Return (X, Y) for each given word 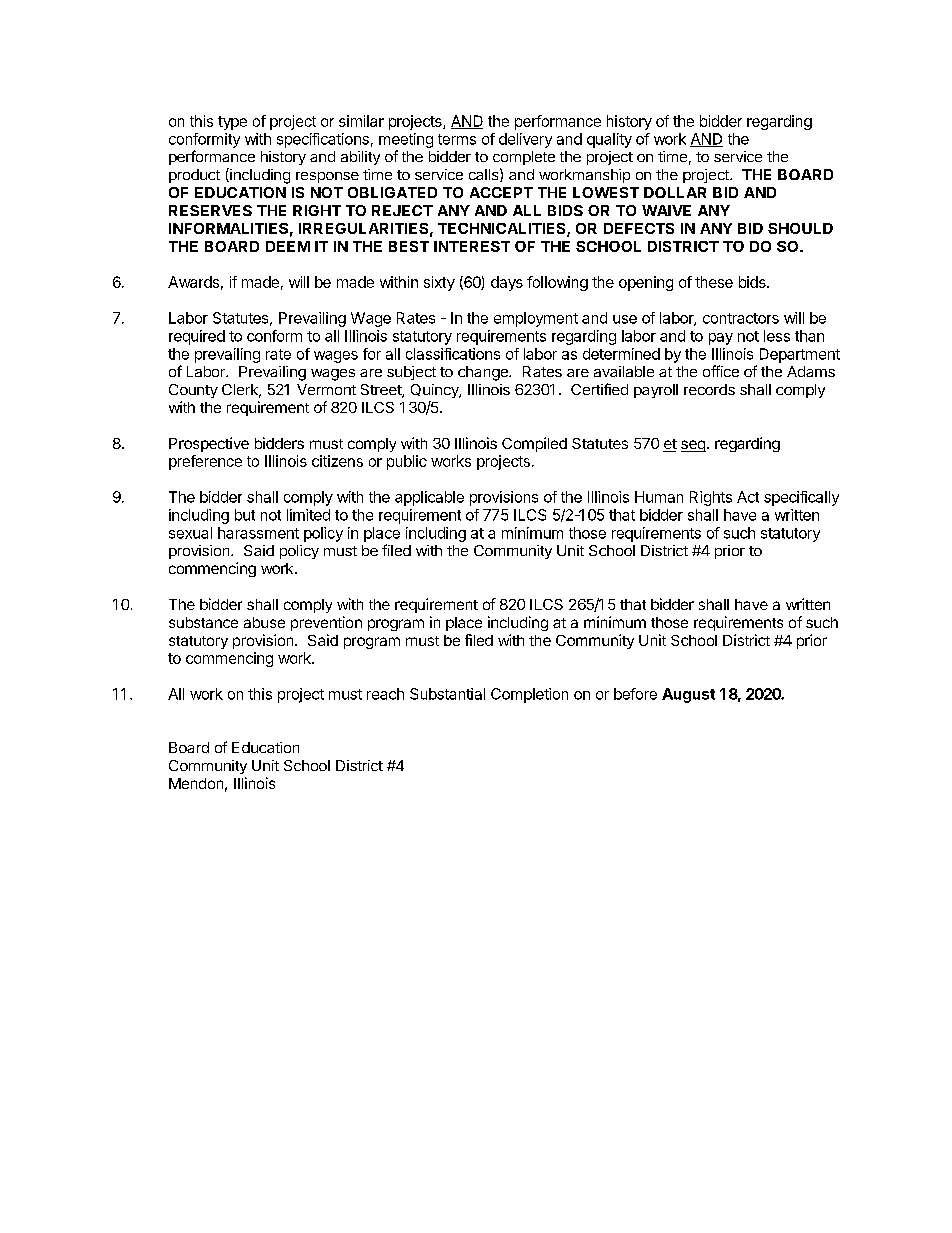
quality (609, 140)
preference (205, 462)
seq (693, 446)
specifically (801, 498)
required (197, 337)
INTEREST (472, 246)
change (484, 373)
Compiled (534, 444)
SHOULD (800, 228)
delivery (525, 140)
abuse (264, 622)
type (232, 123)
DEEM (288, 246)
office (721, 371)
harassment (258, 533)
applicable (429, 498)
